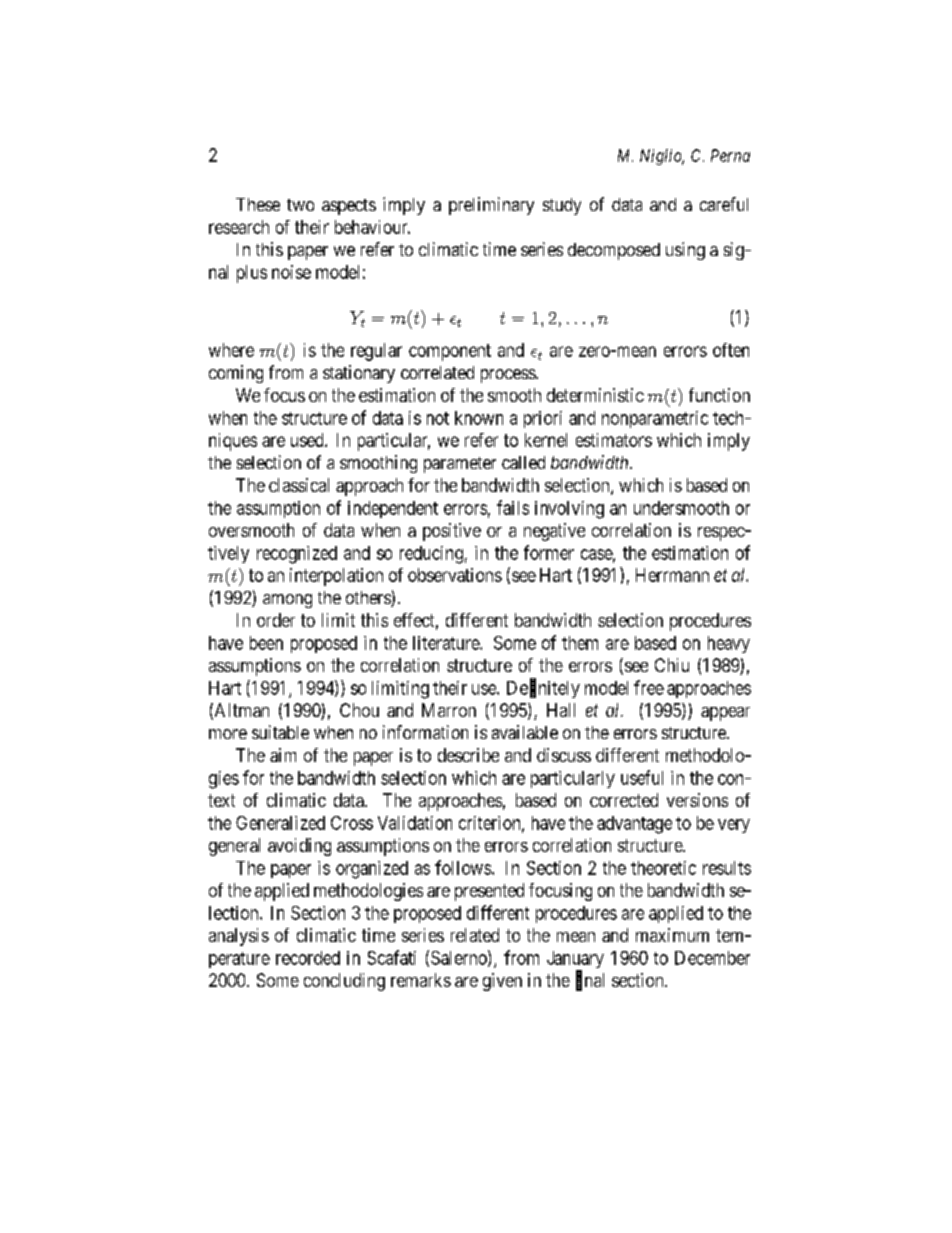  I want to click on analysis, so click(239, 937).
